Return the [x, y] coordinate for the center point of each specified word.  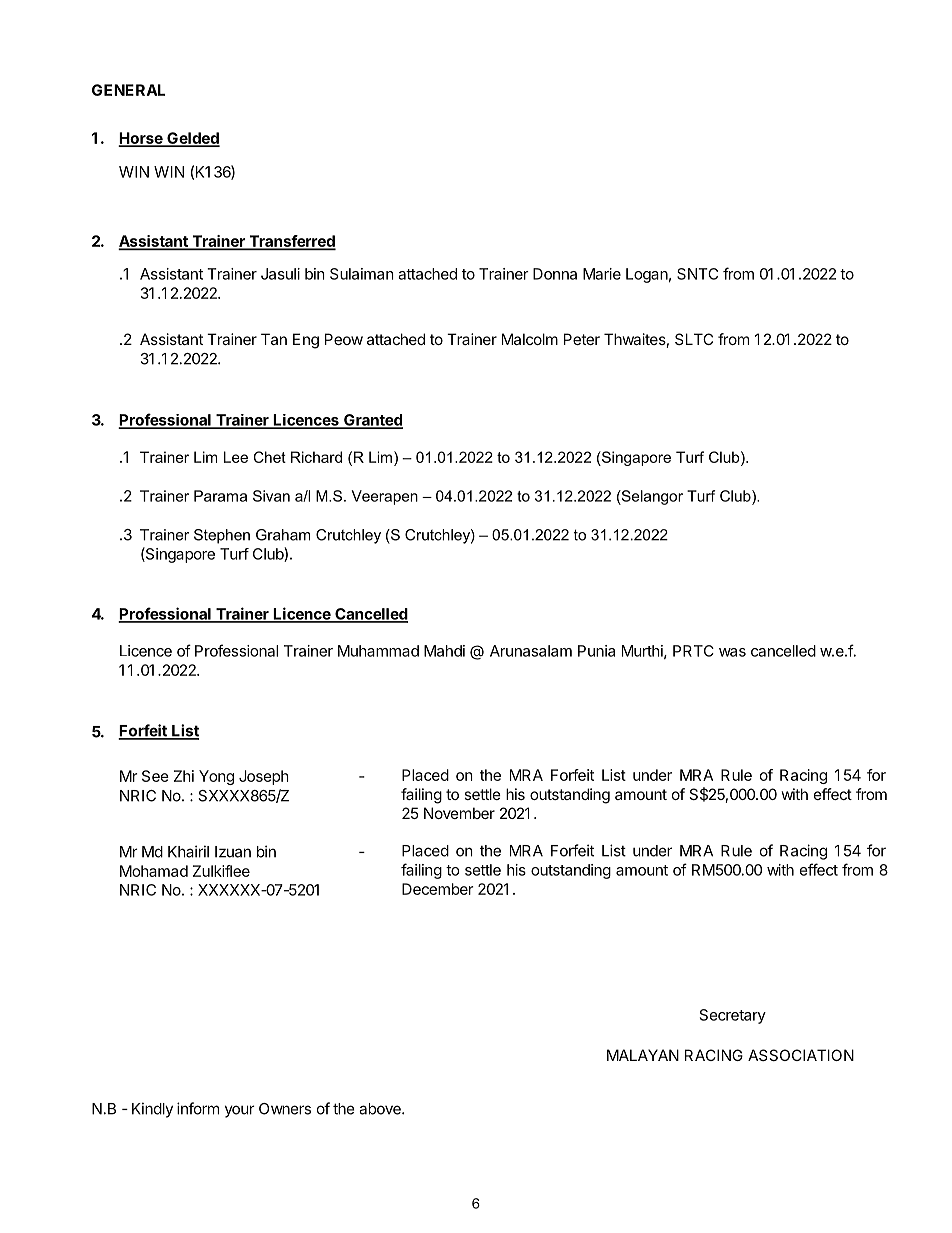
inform [198, 1108]
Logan [647, 275]
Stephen [222, 536]
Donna [555, 274]
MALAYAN [643, 1055]
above [381, 1109]
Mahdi [444, 651]
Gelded [192, 139]
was [732, 652]
